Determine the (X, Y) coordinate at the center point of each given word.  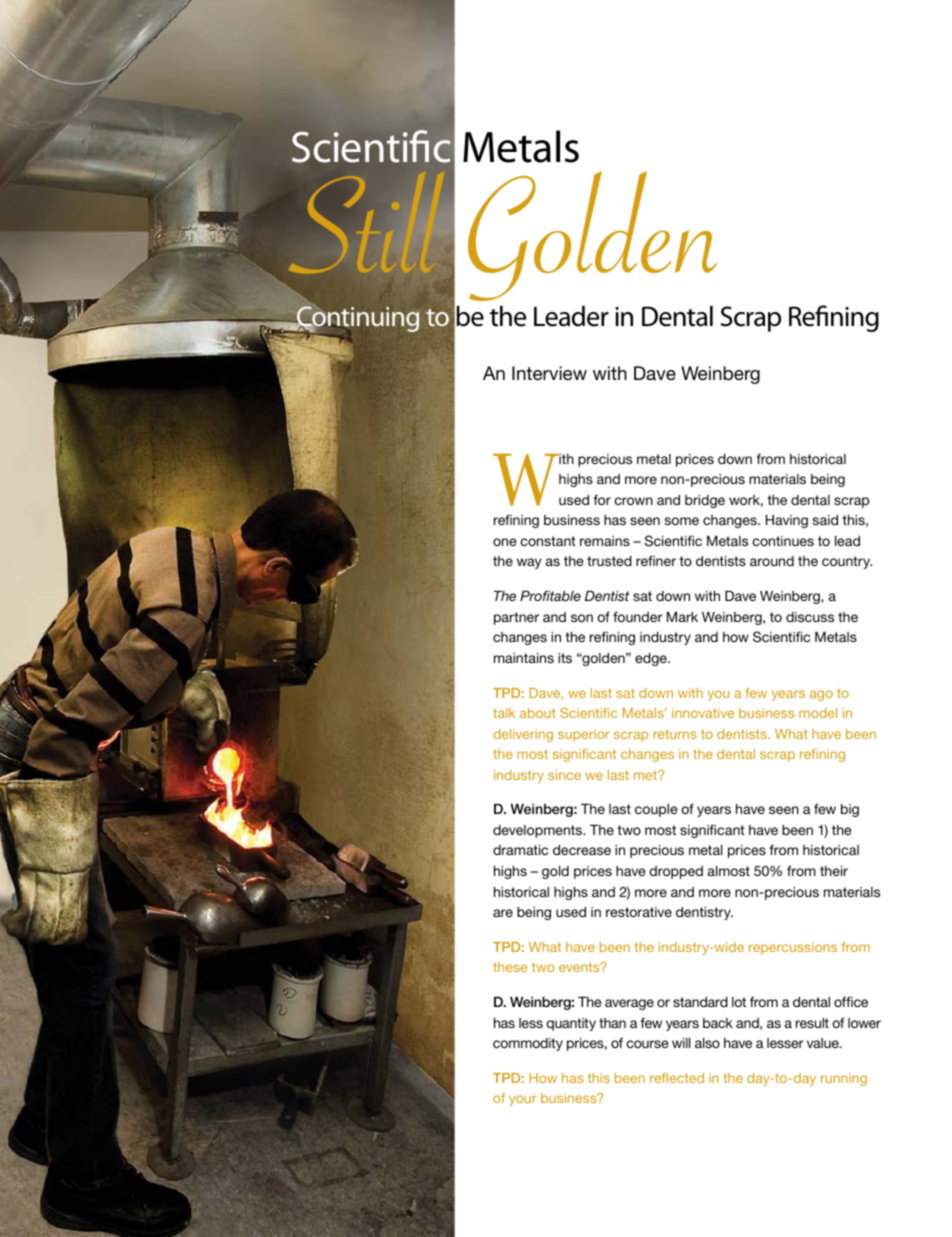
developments (539, 831)
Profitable (550, 595)
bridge (705, 501)
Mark (682, 617)
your (522, 1100)
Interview (549, 373)
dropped (676, 872)
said (825, 520)
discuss (810, 617)
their (834, 871)
